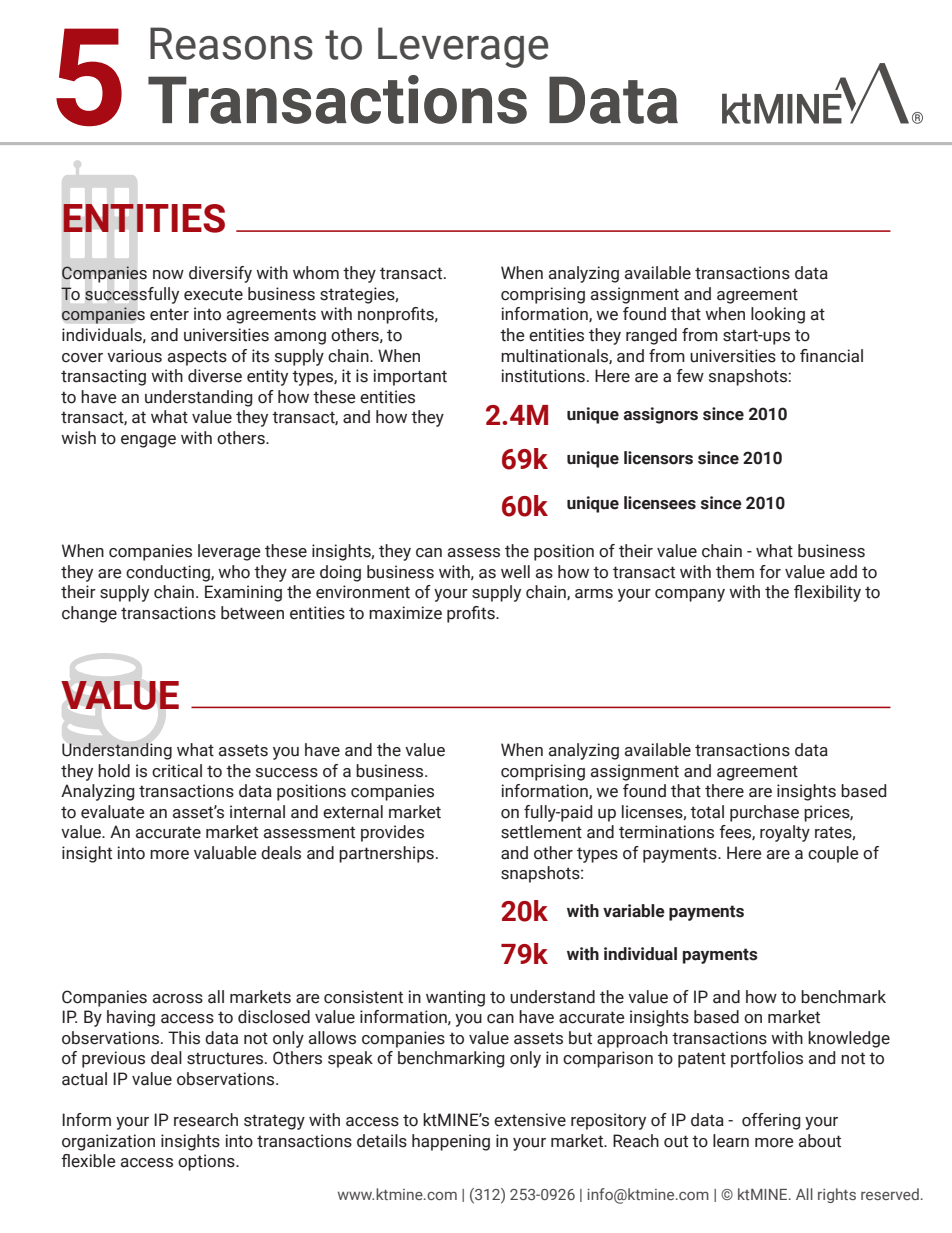 The height and width of the screenshot is (1233, 952). Describe the element at coordinates (207, 1162) in the screenshot. I see `options` at that location.
